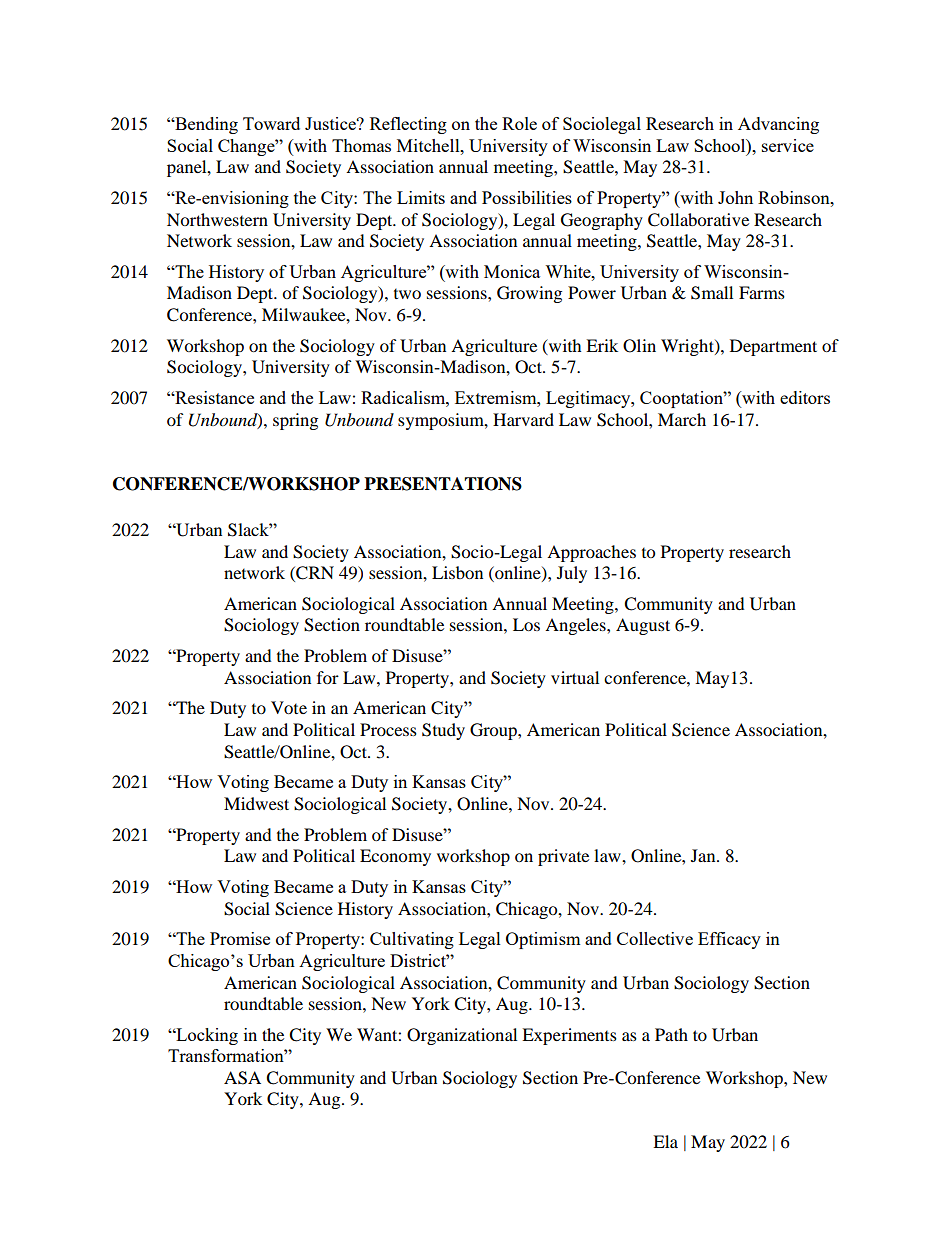 This image has width=952, height=1233. What do you see at coordinates (242, 1078) in the image?
I see `ASA` at bounding box center [242, 1078].
